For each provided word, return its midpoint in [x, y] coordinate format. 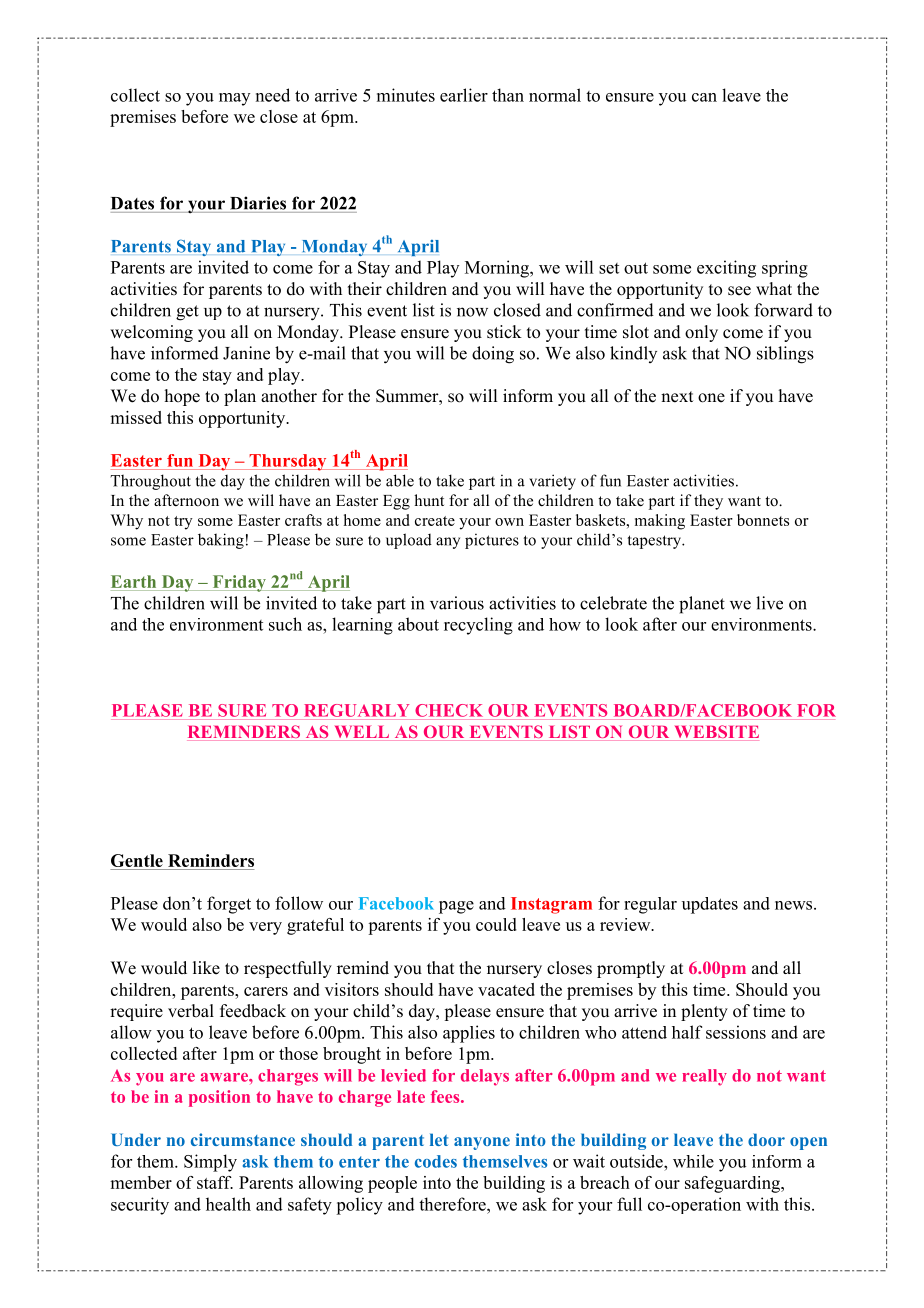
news [795, 905]
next [677, 397]
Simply [210, 1163]
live [769, 603]
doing [493, 355]
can [704, 97]
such [285, 624]
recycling [478, 626]
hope [182, 397]
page [456, 907]
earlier [464, 95]
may [234, 99]
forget [229, 905]
